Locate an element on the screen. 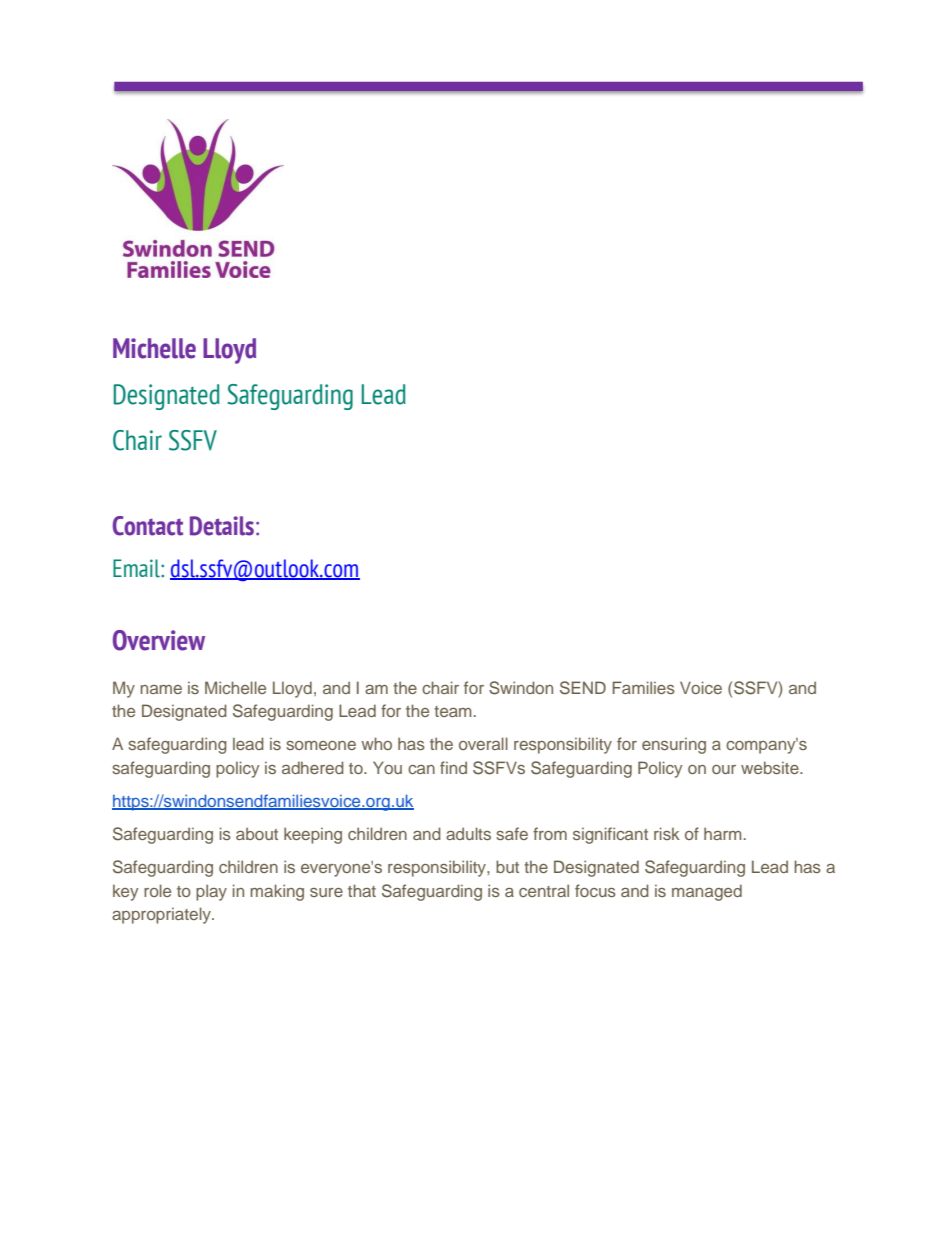  adults is located at coordinates (468, 833).
